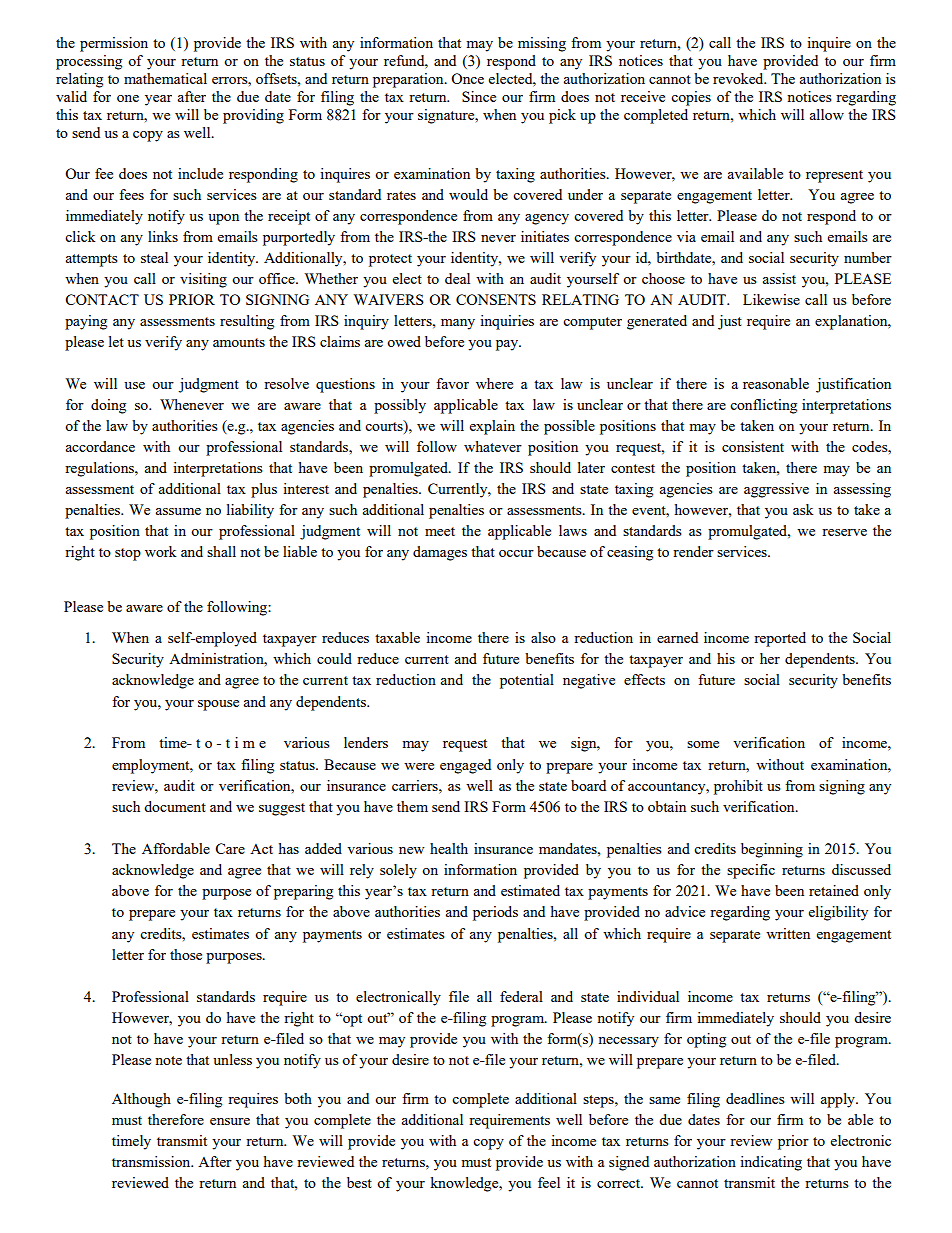  What do you see at coordinates (128, 98) in the page?
I see `one` at bounding box center [128, 98].
